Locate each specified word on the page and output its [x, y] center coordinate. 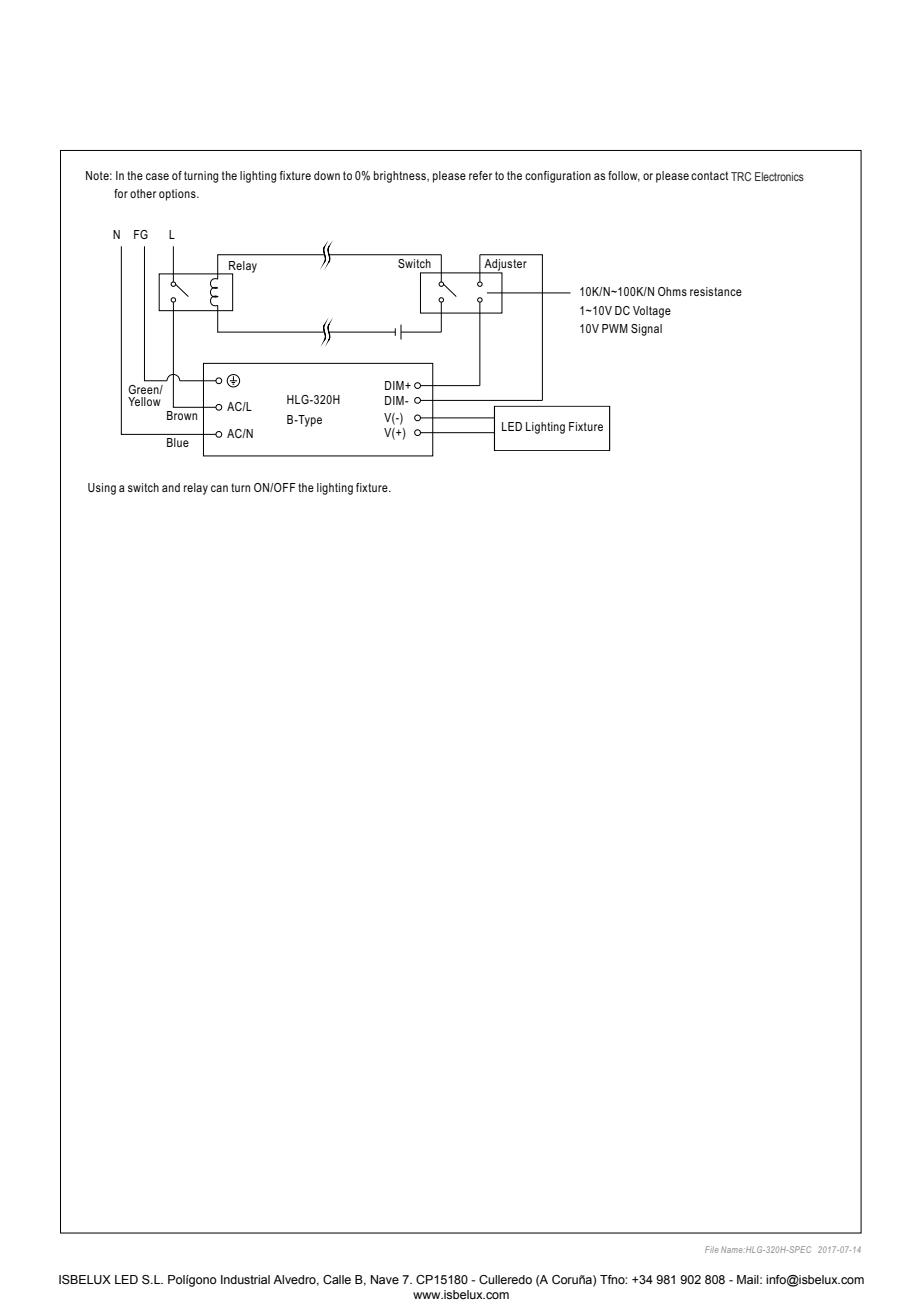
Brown [182, 415]
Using [102, 489]
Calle [337, 1279]
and [171, 487]
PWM [615, 328]
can [219, 488]
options [178, 195]
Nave [385, 1279]
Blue [178, 442]
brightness [401, 177]
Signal [646, 330]
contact [710, 175]
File [711, 1249]
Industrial [245, 1279]
